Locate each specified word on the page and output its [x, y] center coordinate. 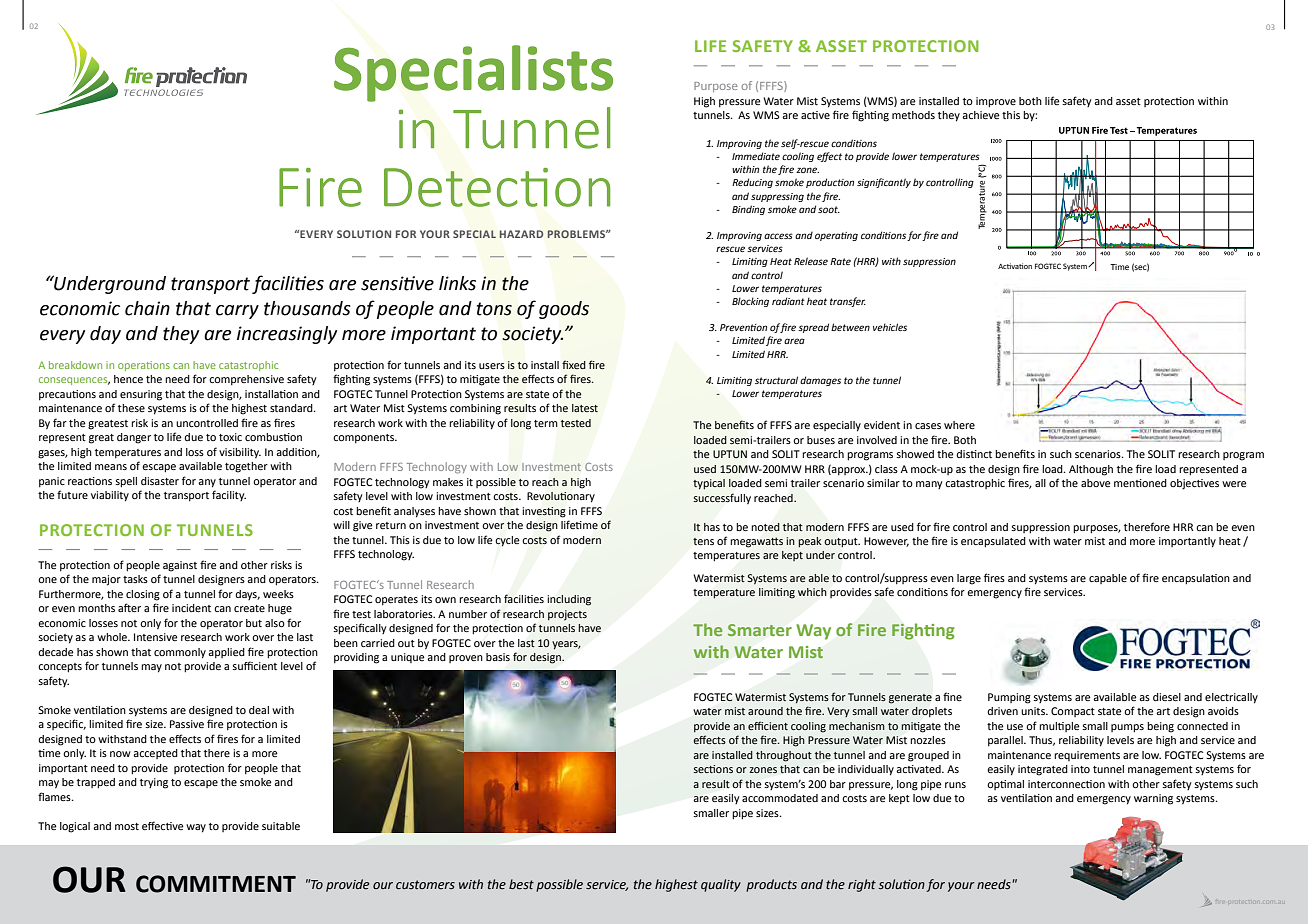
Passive [187, 724]
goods [564, 310]
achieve [981, 115]
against [180, 566]
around [765, 711]
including [569, 600]
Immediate [756, 156]
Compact [1073, 712]
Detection [497, 187]
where [959, 425]
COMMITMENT [216, 884]
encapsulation [1196, 579]
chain [147, 308]
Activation [1015, 266]
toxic [230, 437]
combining [475, 409]
